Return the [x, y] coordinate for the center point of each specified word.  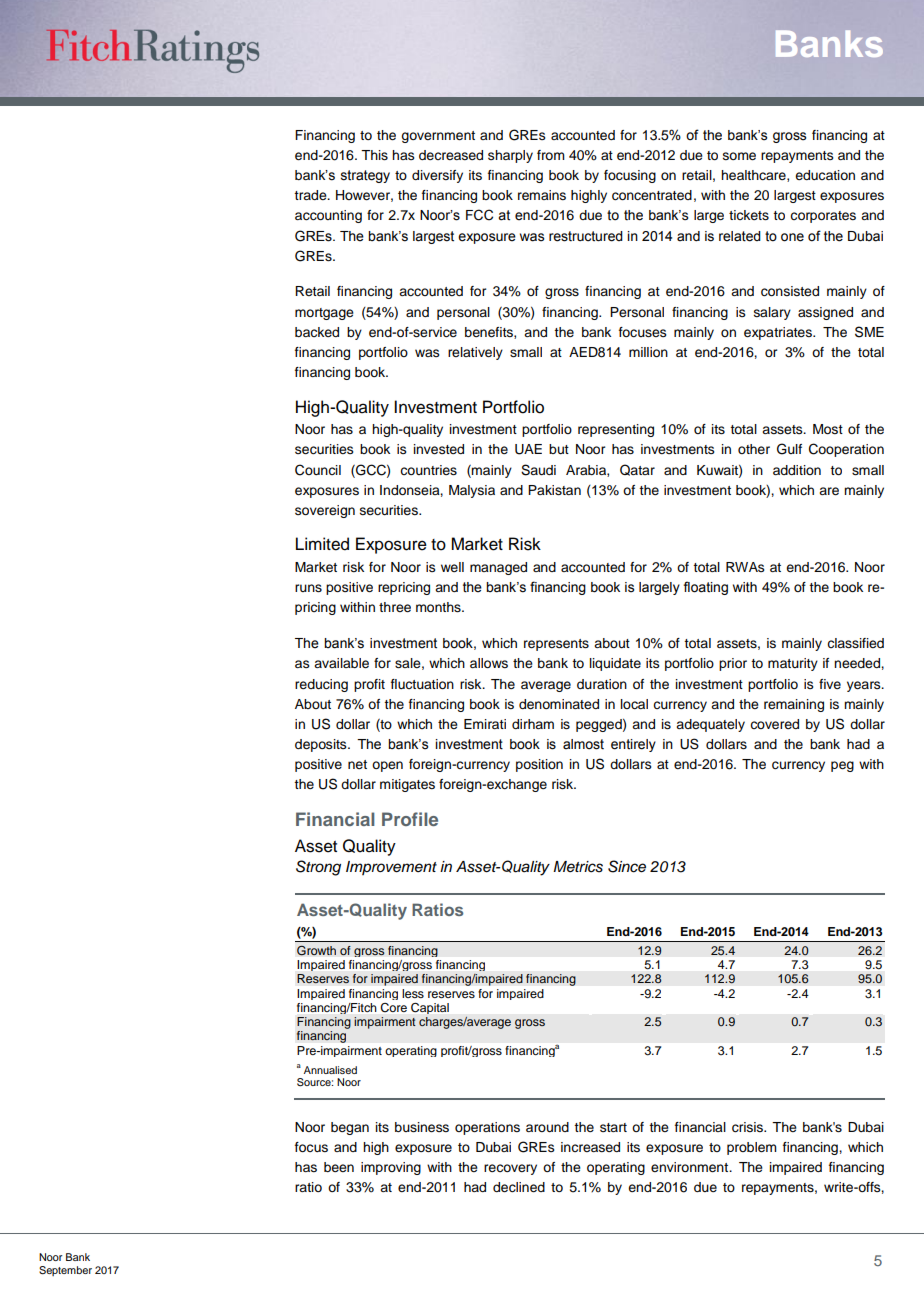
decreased [451, 155]
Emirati [485, 724]
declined [519, 1187]
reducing [321, 685]
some [739, 156]
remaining [794, 705]
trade [311, 195]
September [65, 1271]
